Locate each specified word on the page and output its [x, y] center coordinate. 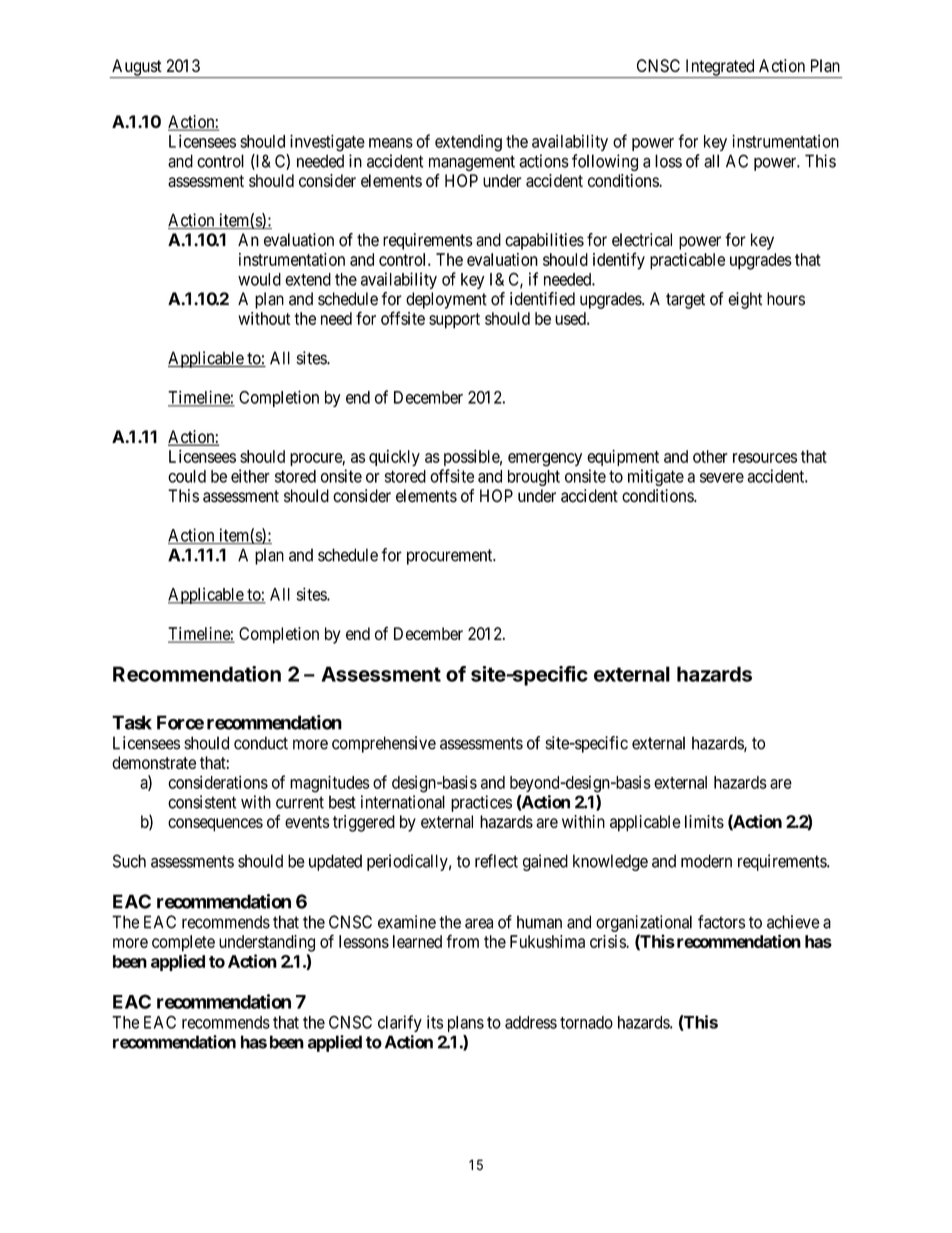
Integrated [720, 68]
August [137, 68]
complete [183, 943]
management [472, 163]
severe [722, 478]
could [187, 476]
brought [534, 478]
